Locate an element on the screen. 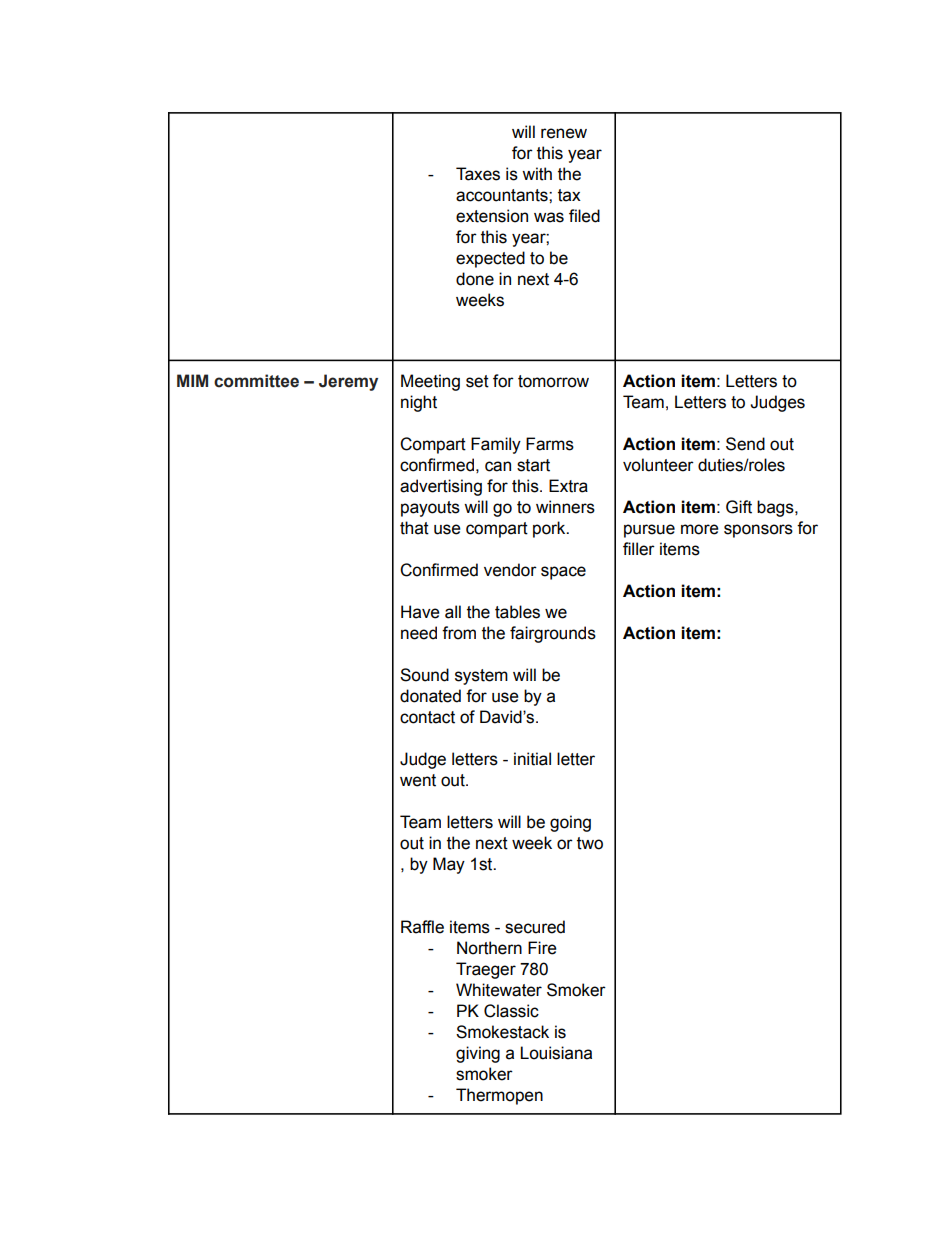 This screenshot has width=952, height=1233. committee is located at coordinates (256, 381).
